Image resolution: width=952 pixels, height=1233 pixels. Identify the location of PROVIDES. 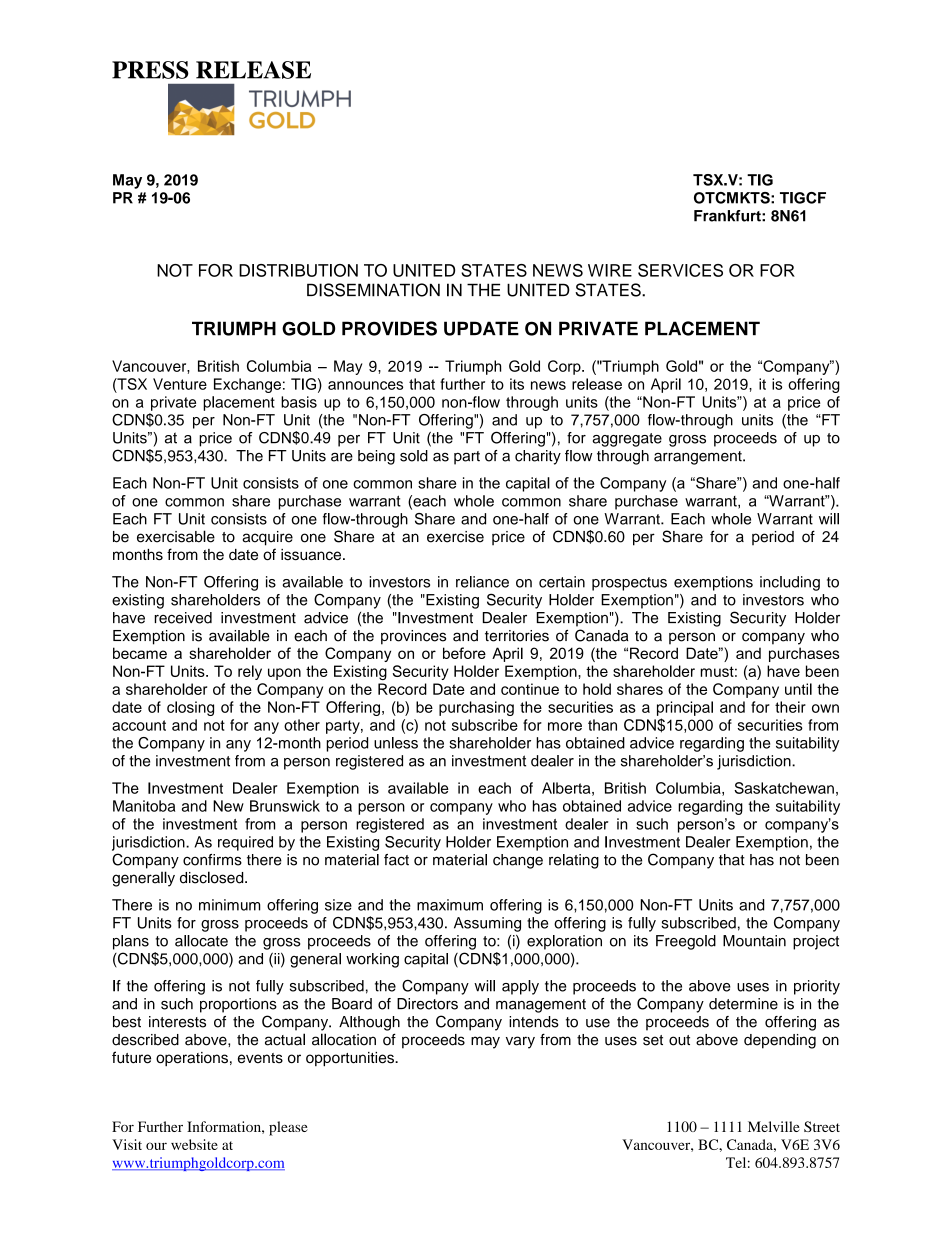
(389, 328).
